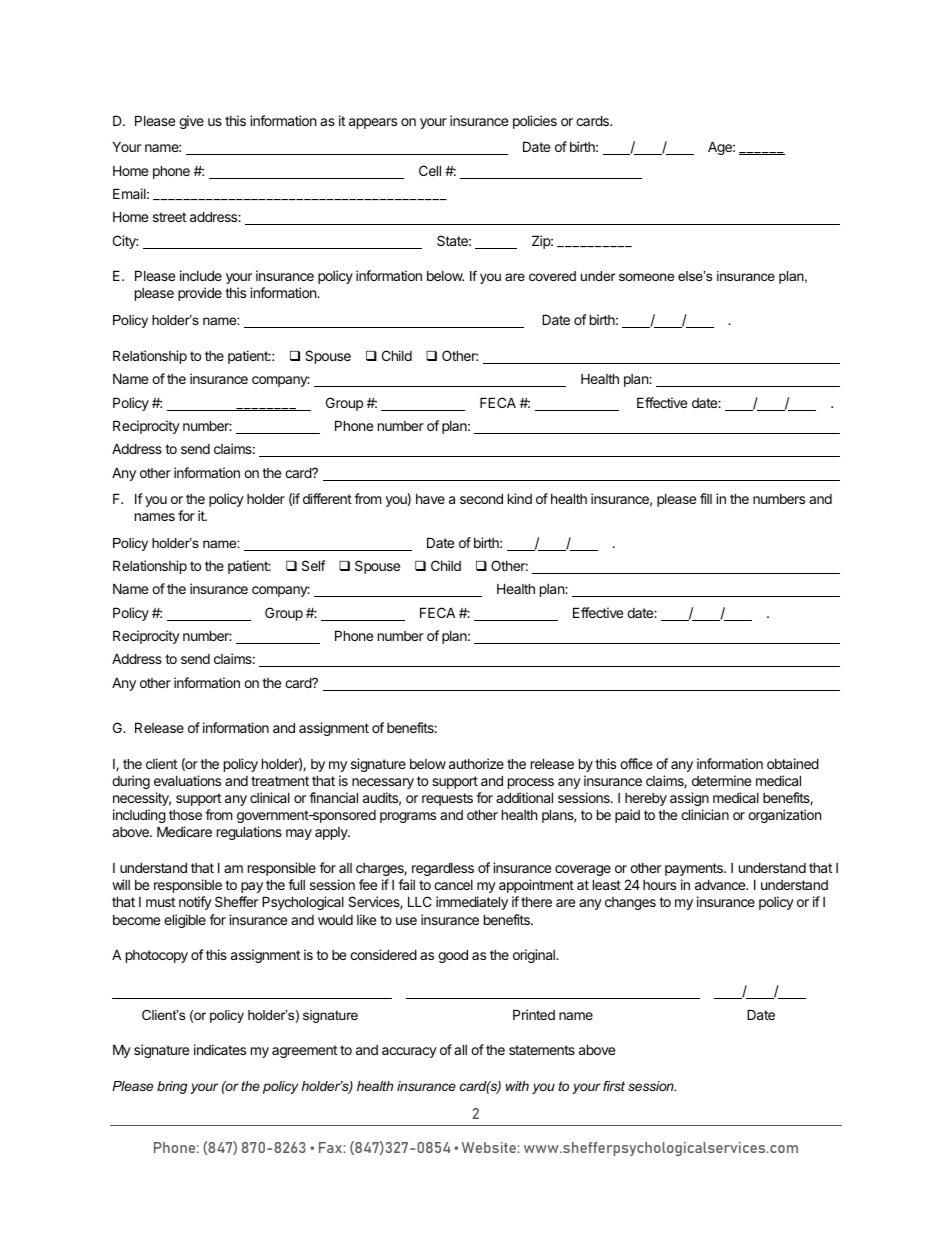 The height and width of the document is (1233, 952). Describe the element at coordinates (535, 122) in the document. I see `policies` at that location.
